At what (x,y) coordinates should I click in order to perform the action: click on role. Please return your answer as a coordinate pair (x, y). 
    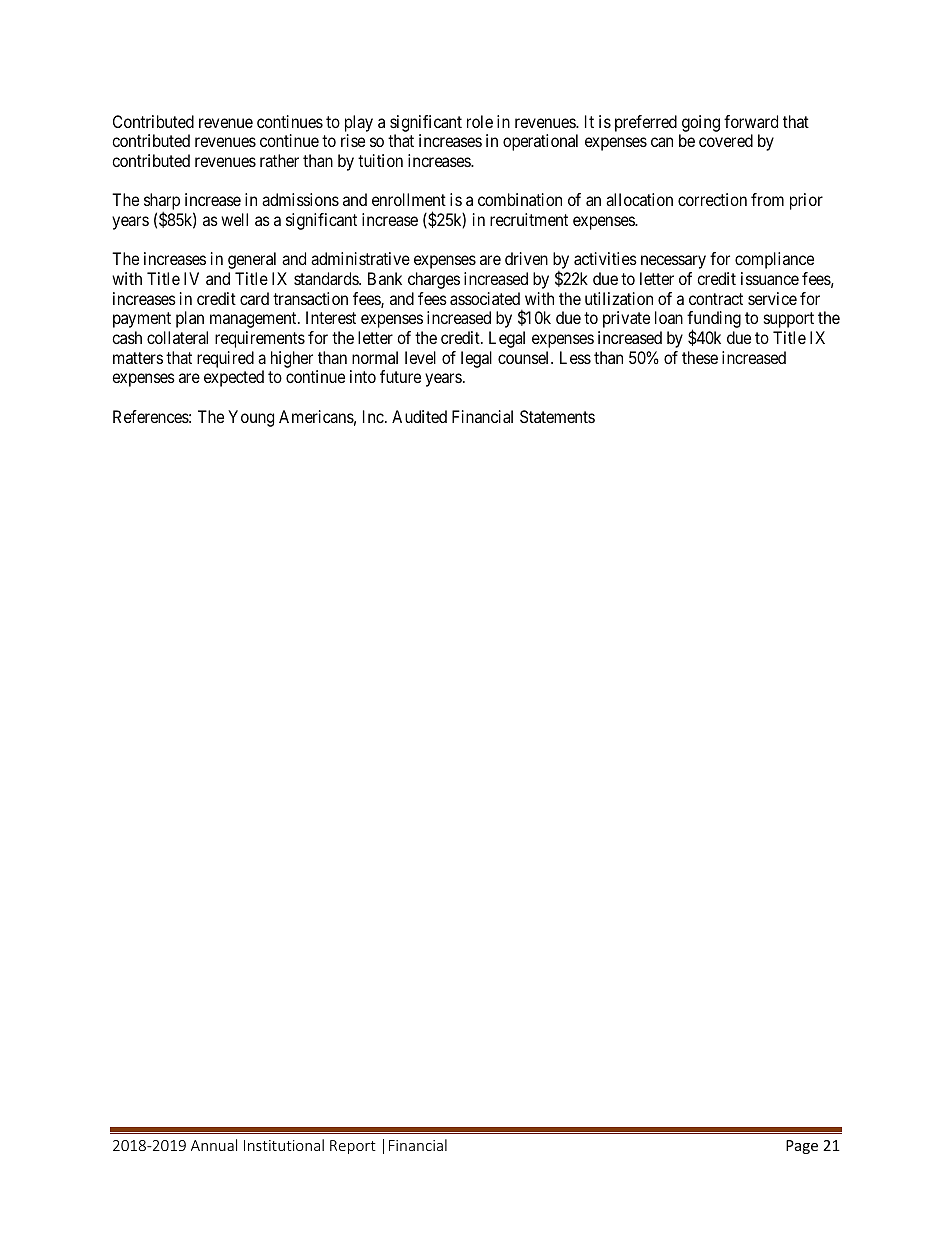
    Looking at the image, I should click on (480, 121).
